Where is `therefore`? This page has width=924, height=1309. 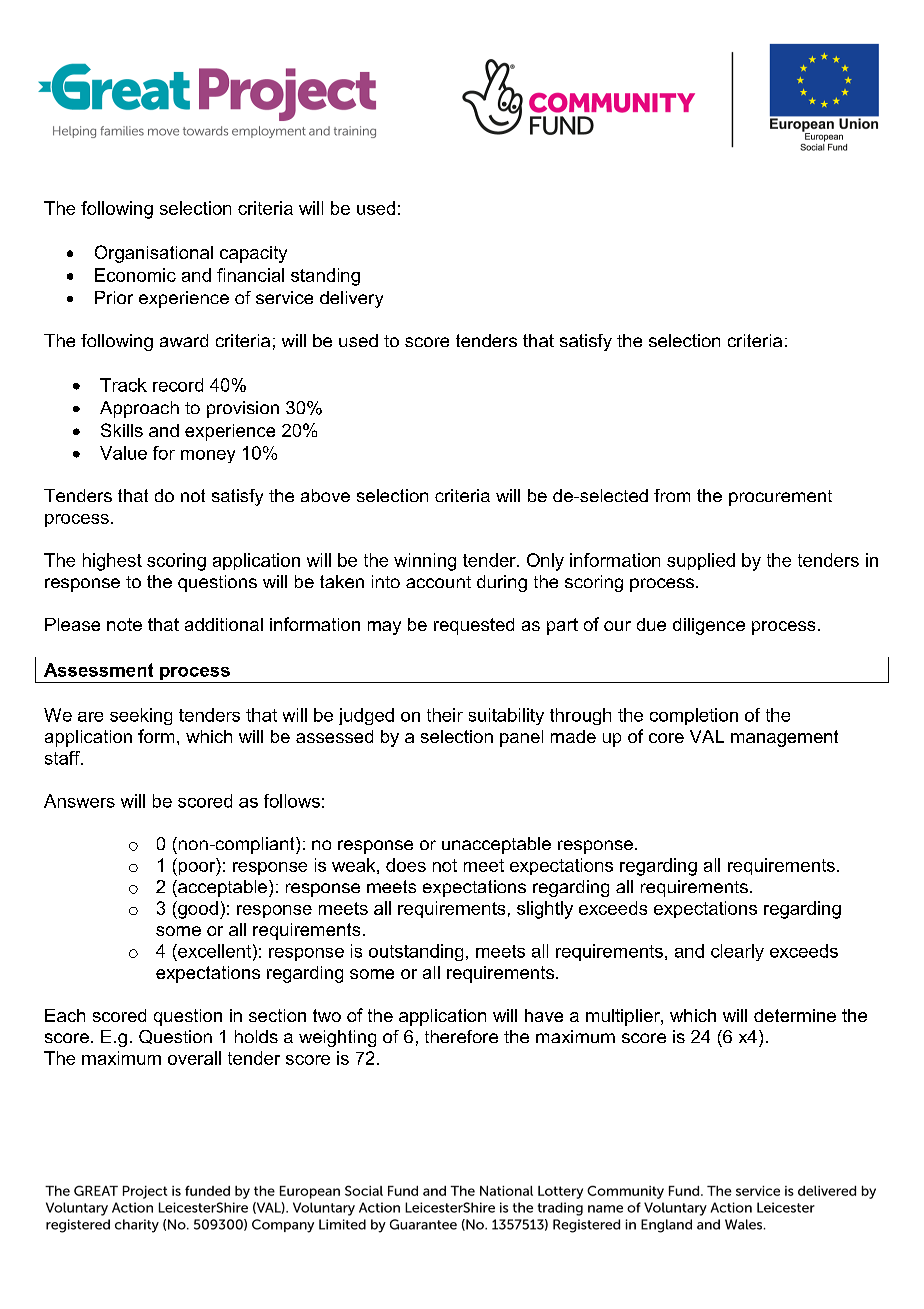
therefore is located at coordinates (461, 1036).
